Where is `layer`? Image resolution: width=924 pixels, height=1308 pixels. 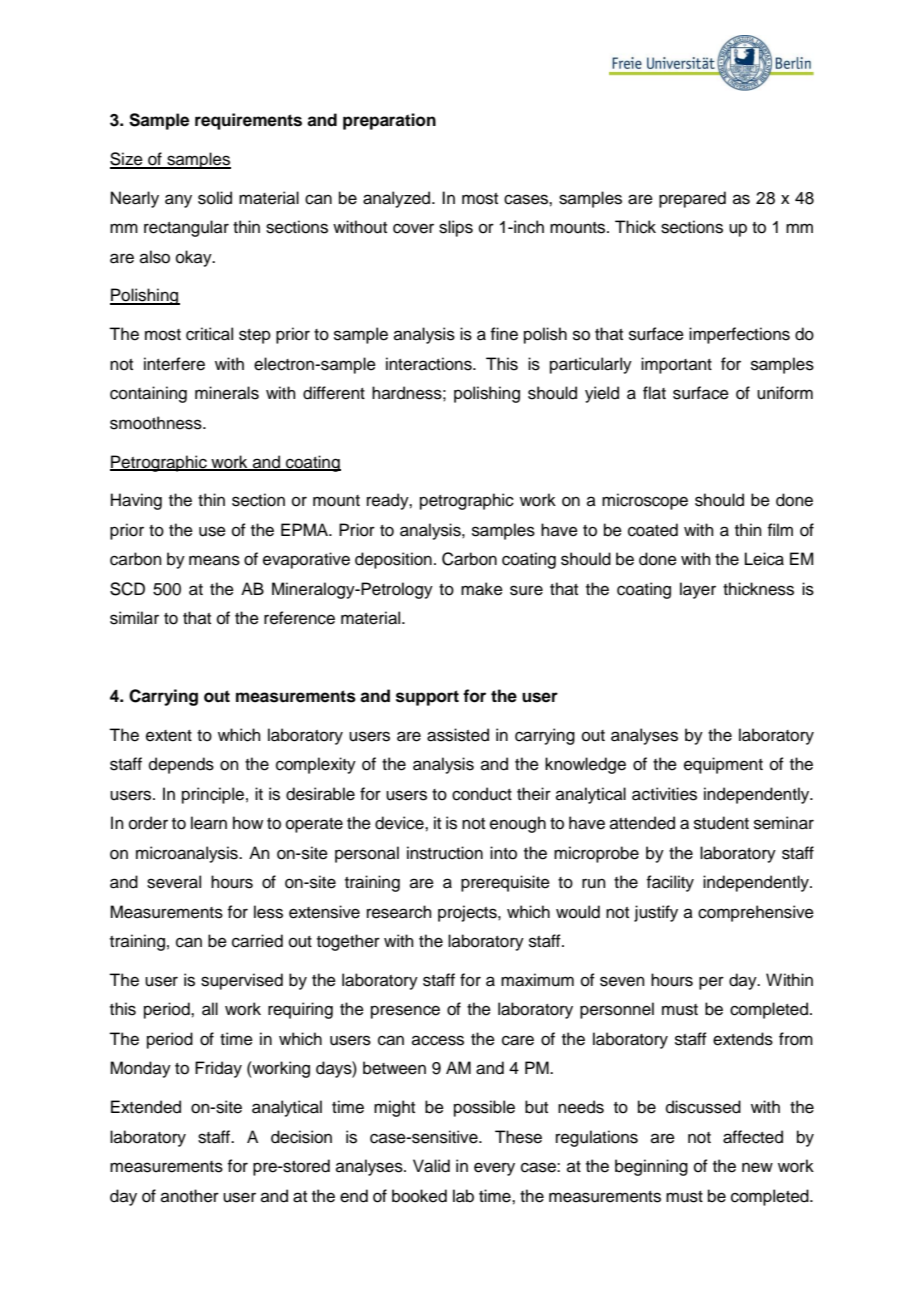
layer is located at coordinates (698, 590).
